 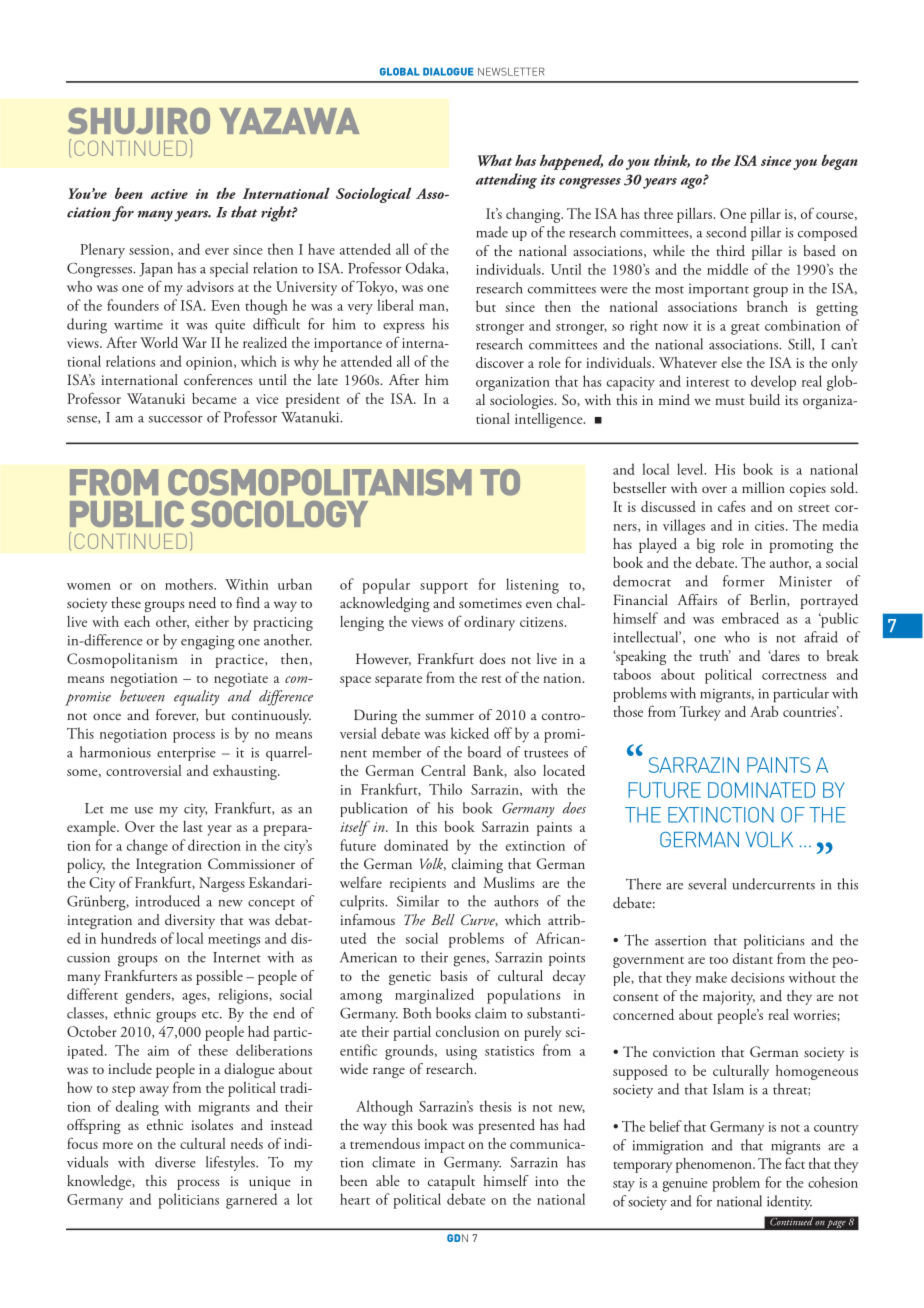 What do you see at coordinates (193, 826) in the image?
I see `last` at bounding box center [193, 826].
